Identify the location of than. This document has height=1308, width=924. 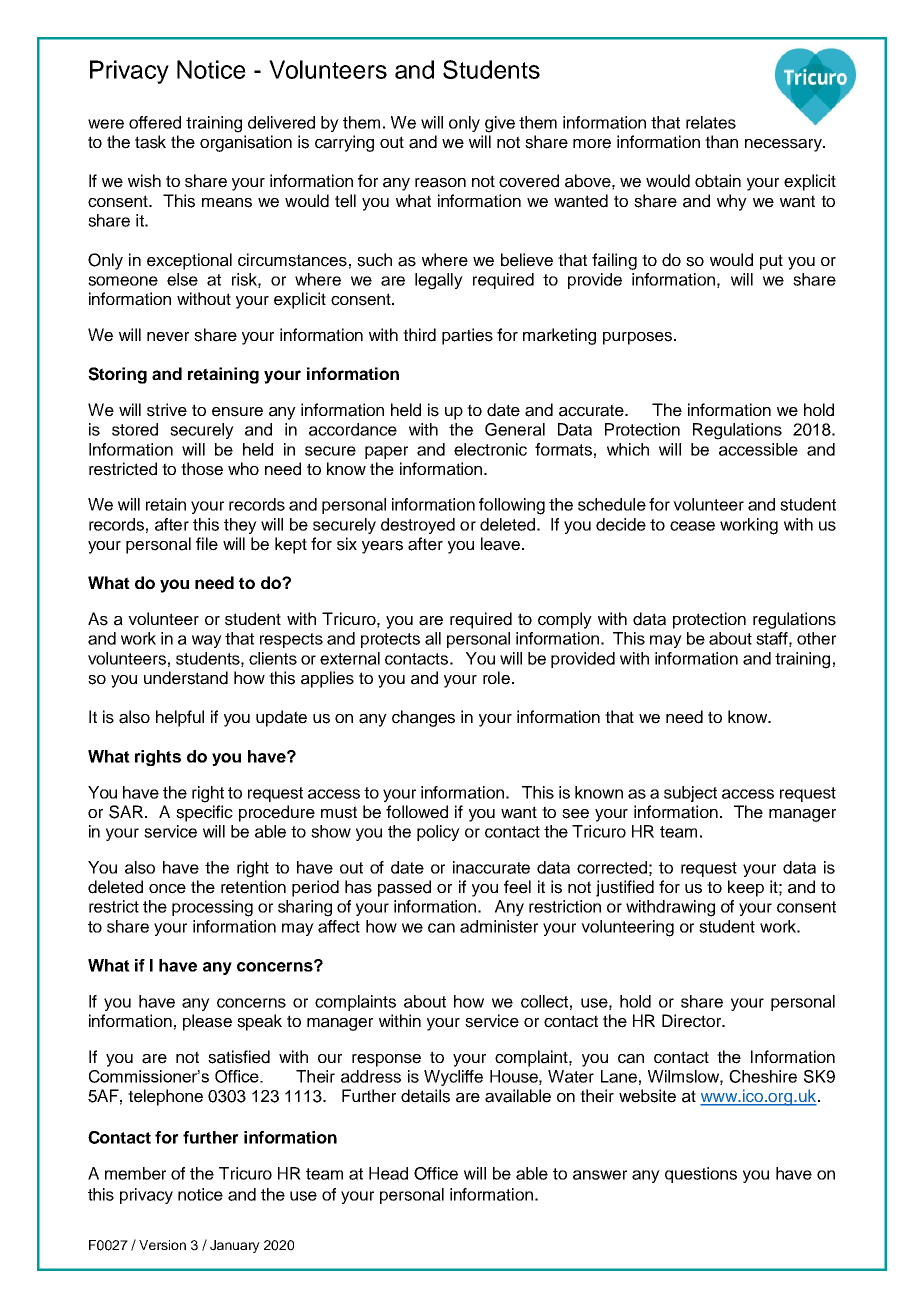
(721, 142).
